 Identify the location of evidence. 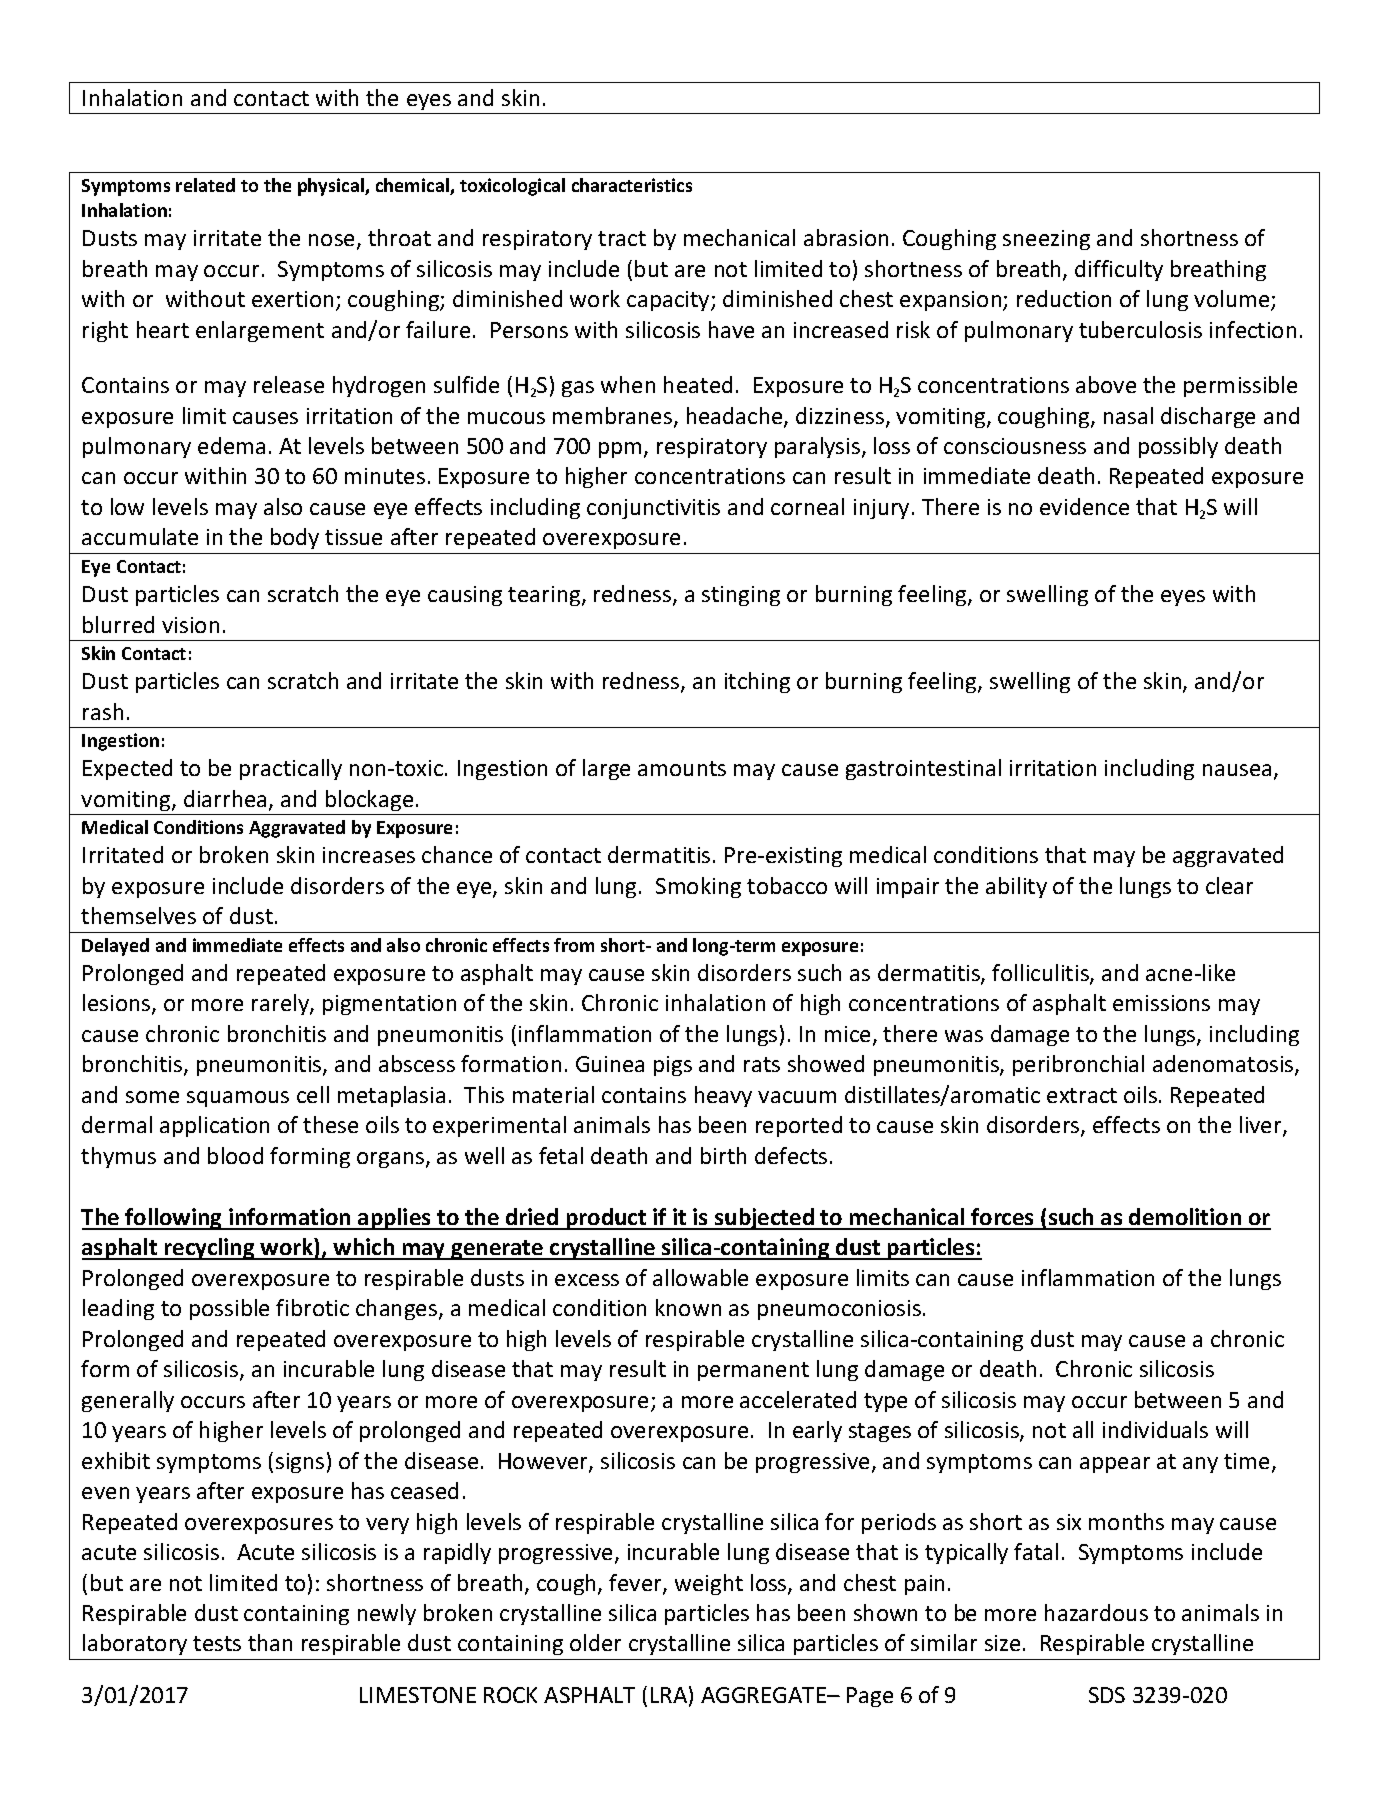
(1084, 506).
